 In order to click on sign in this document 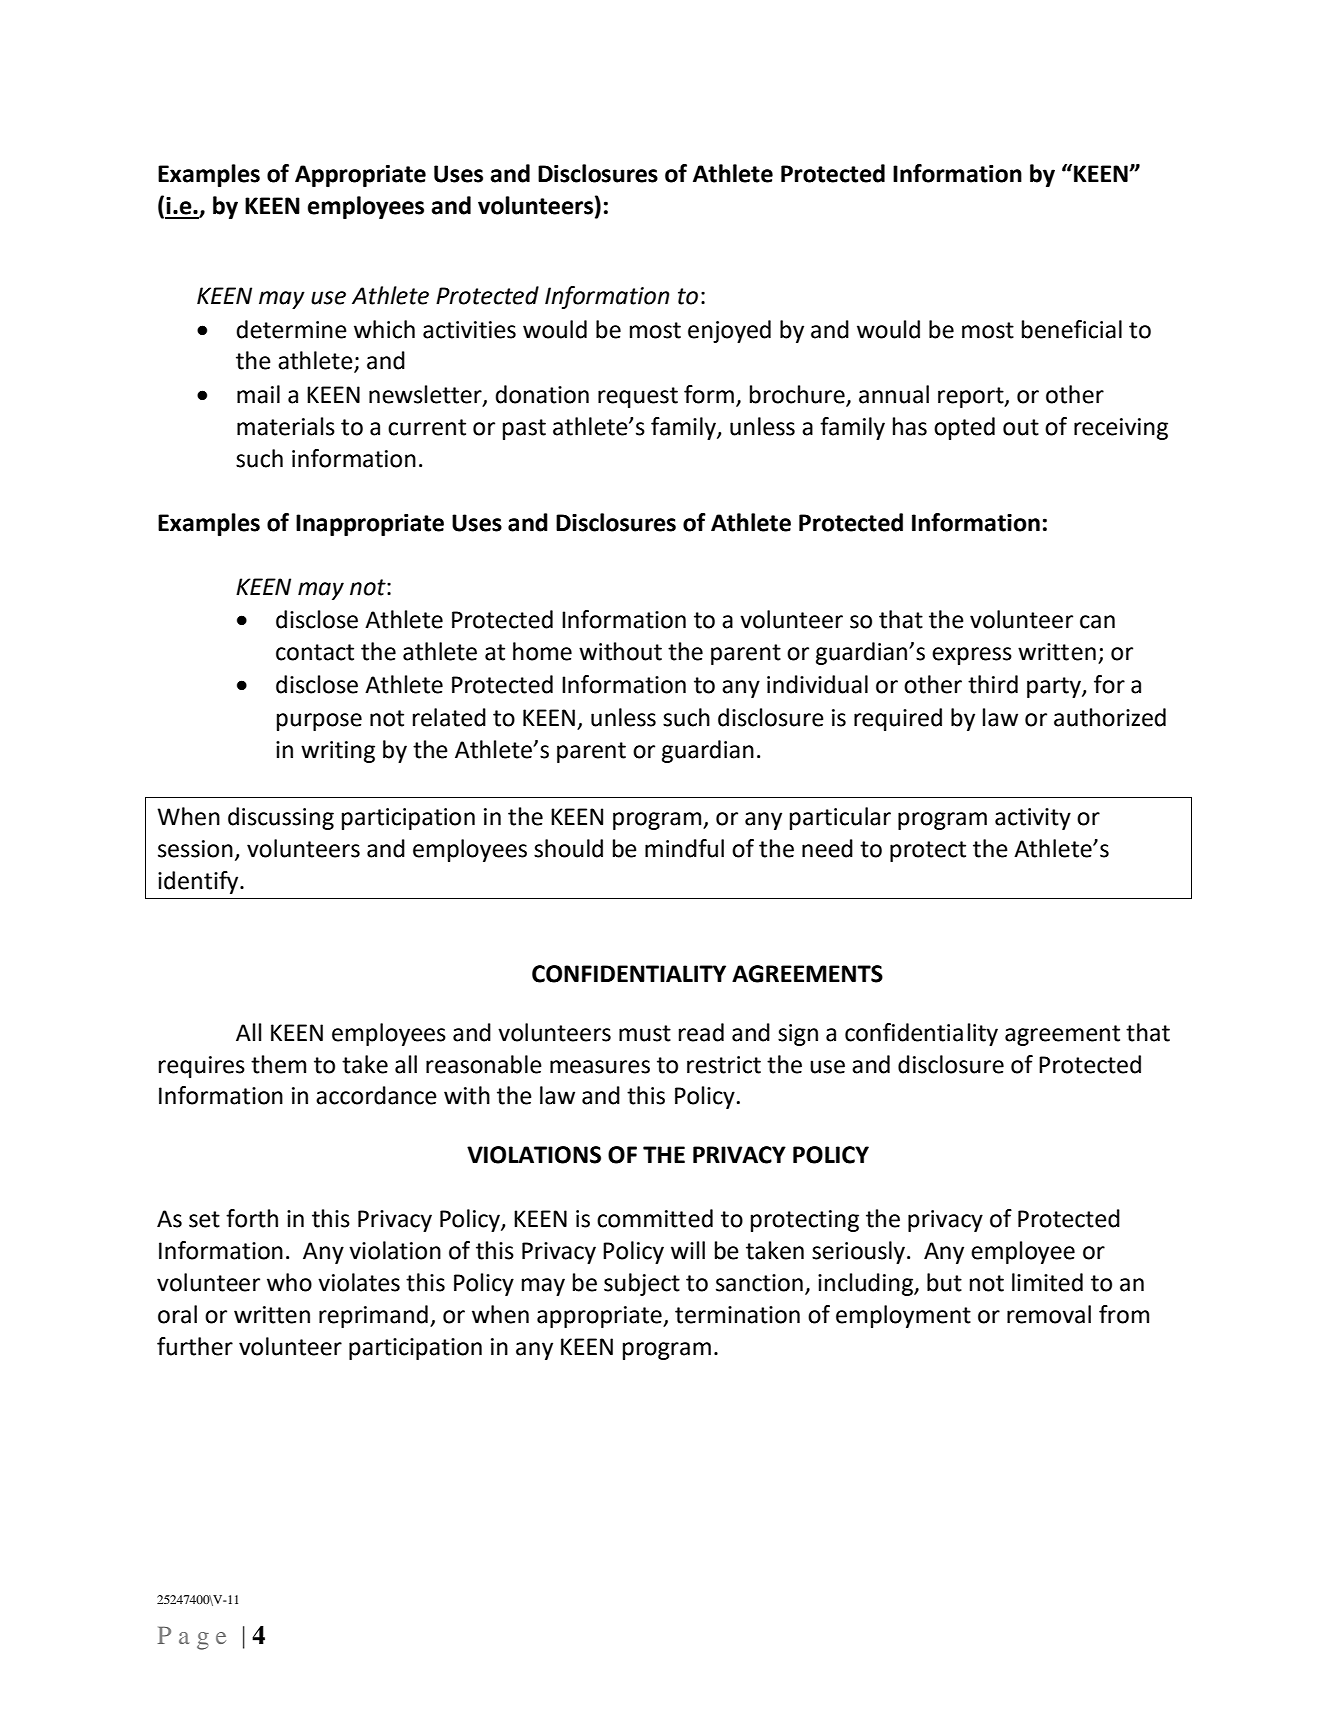, I will do `click(798, 1035)`.
